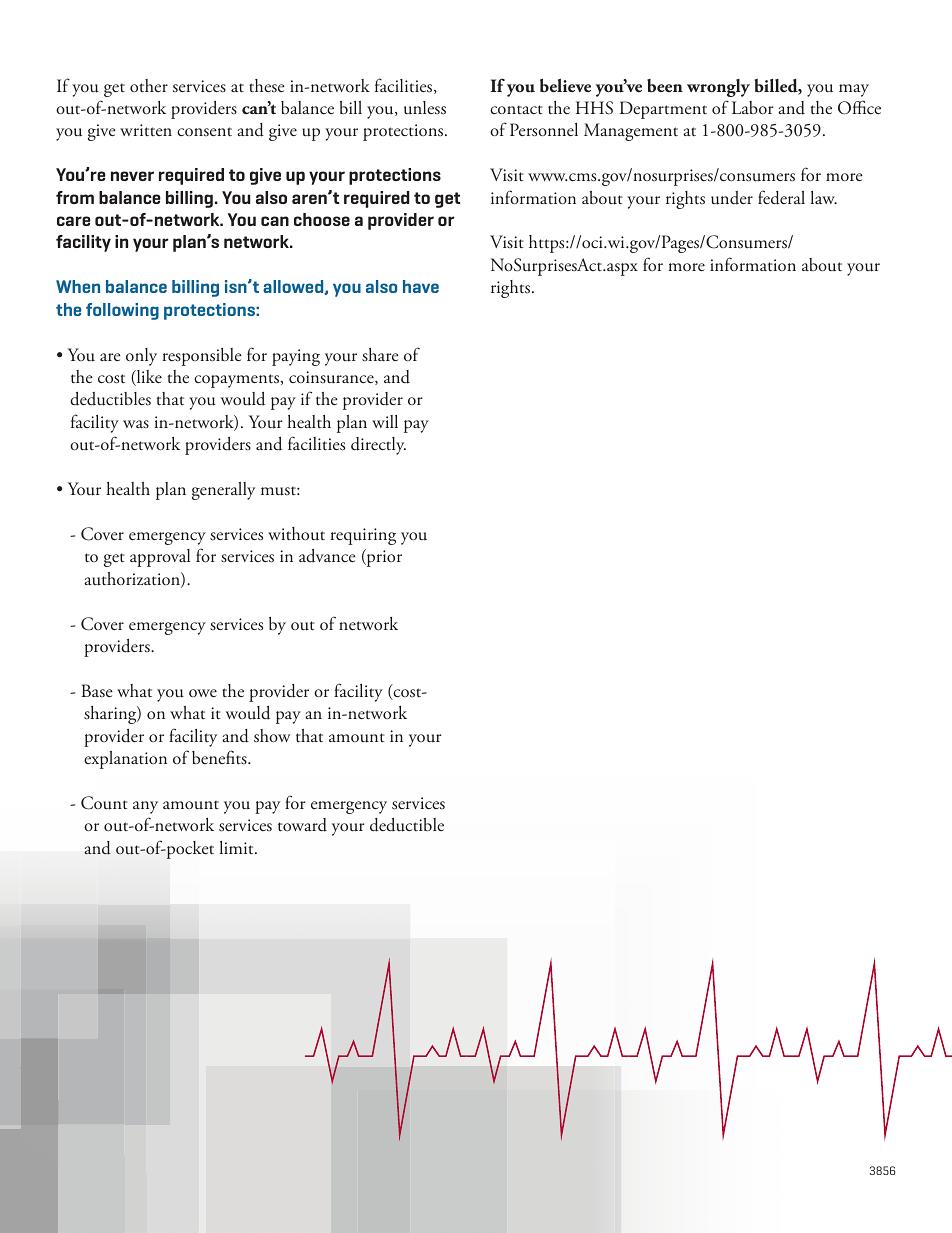 The image size is (952, 1233). I want to click on federal, so click(781, 197).
